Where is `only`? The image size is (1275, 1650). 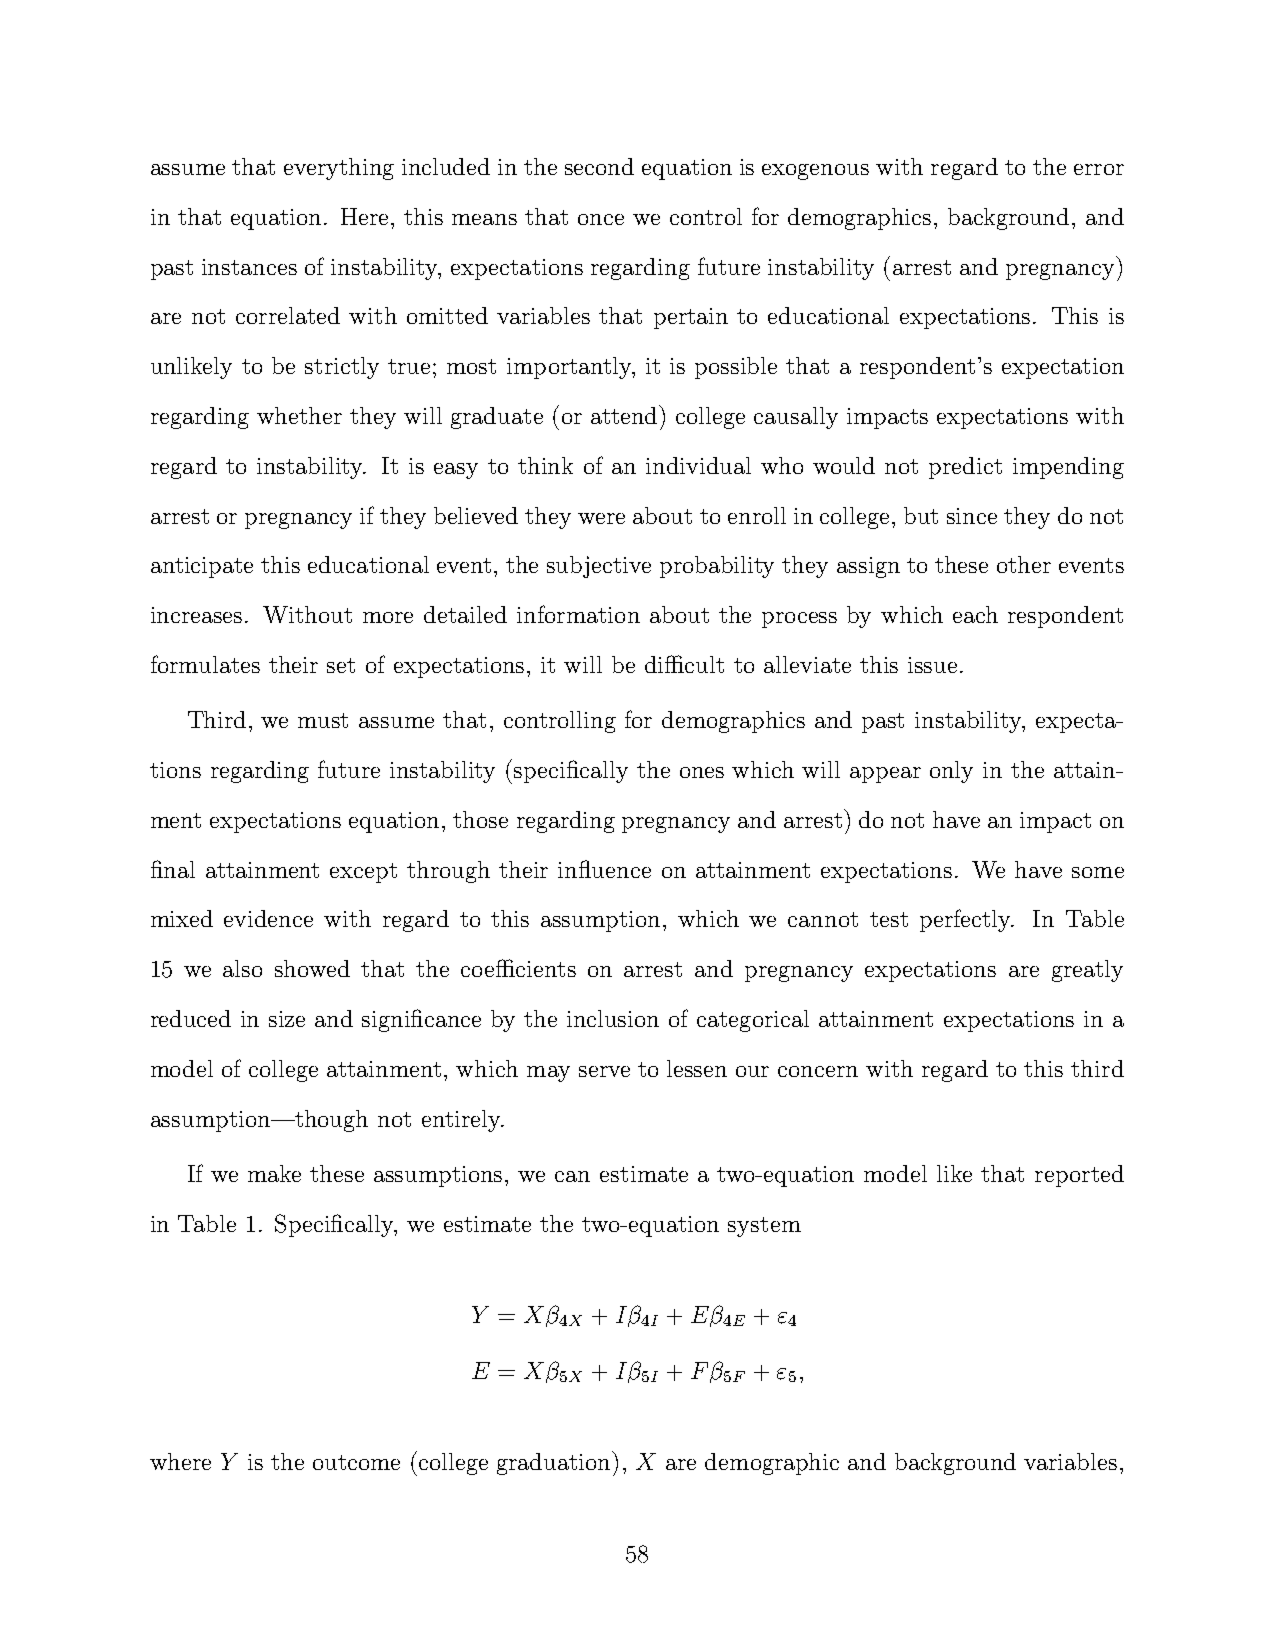 only is located at coordinates (951, 772).
